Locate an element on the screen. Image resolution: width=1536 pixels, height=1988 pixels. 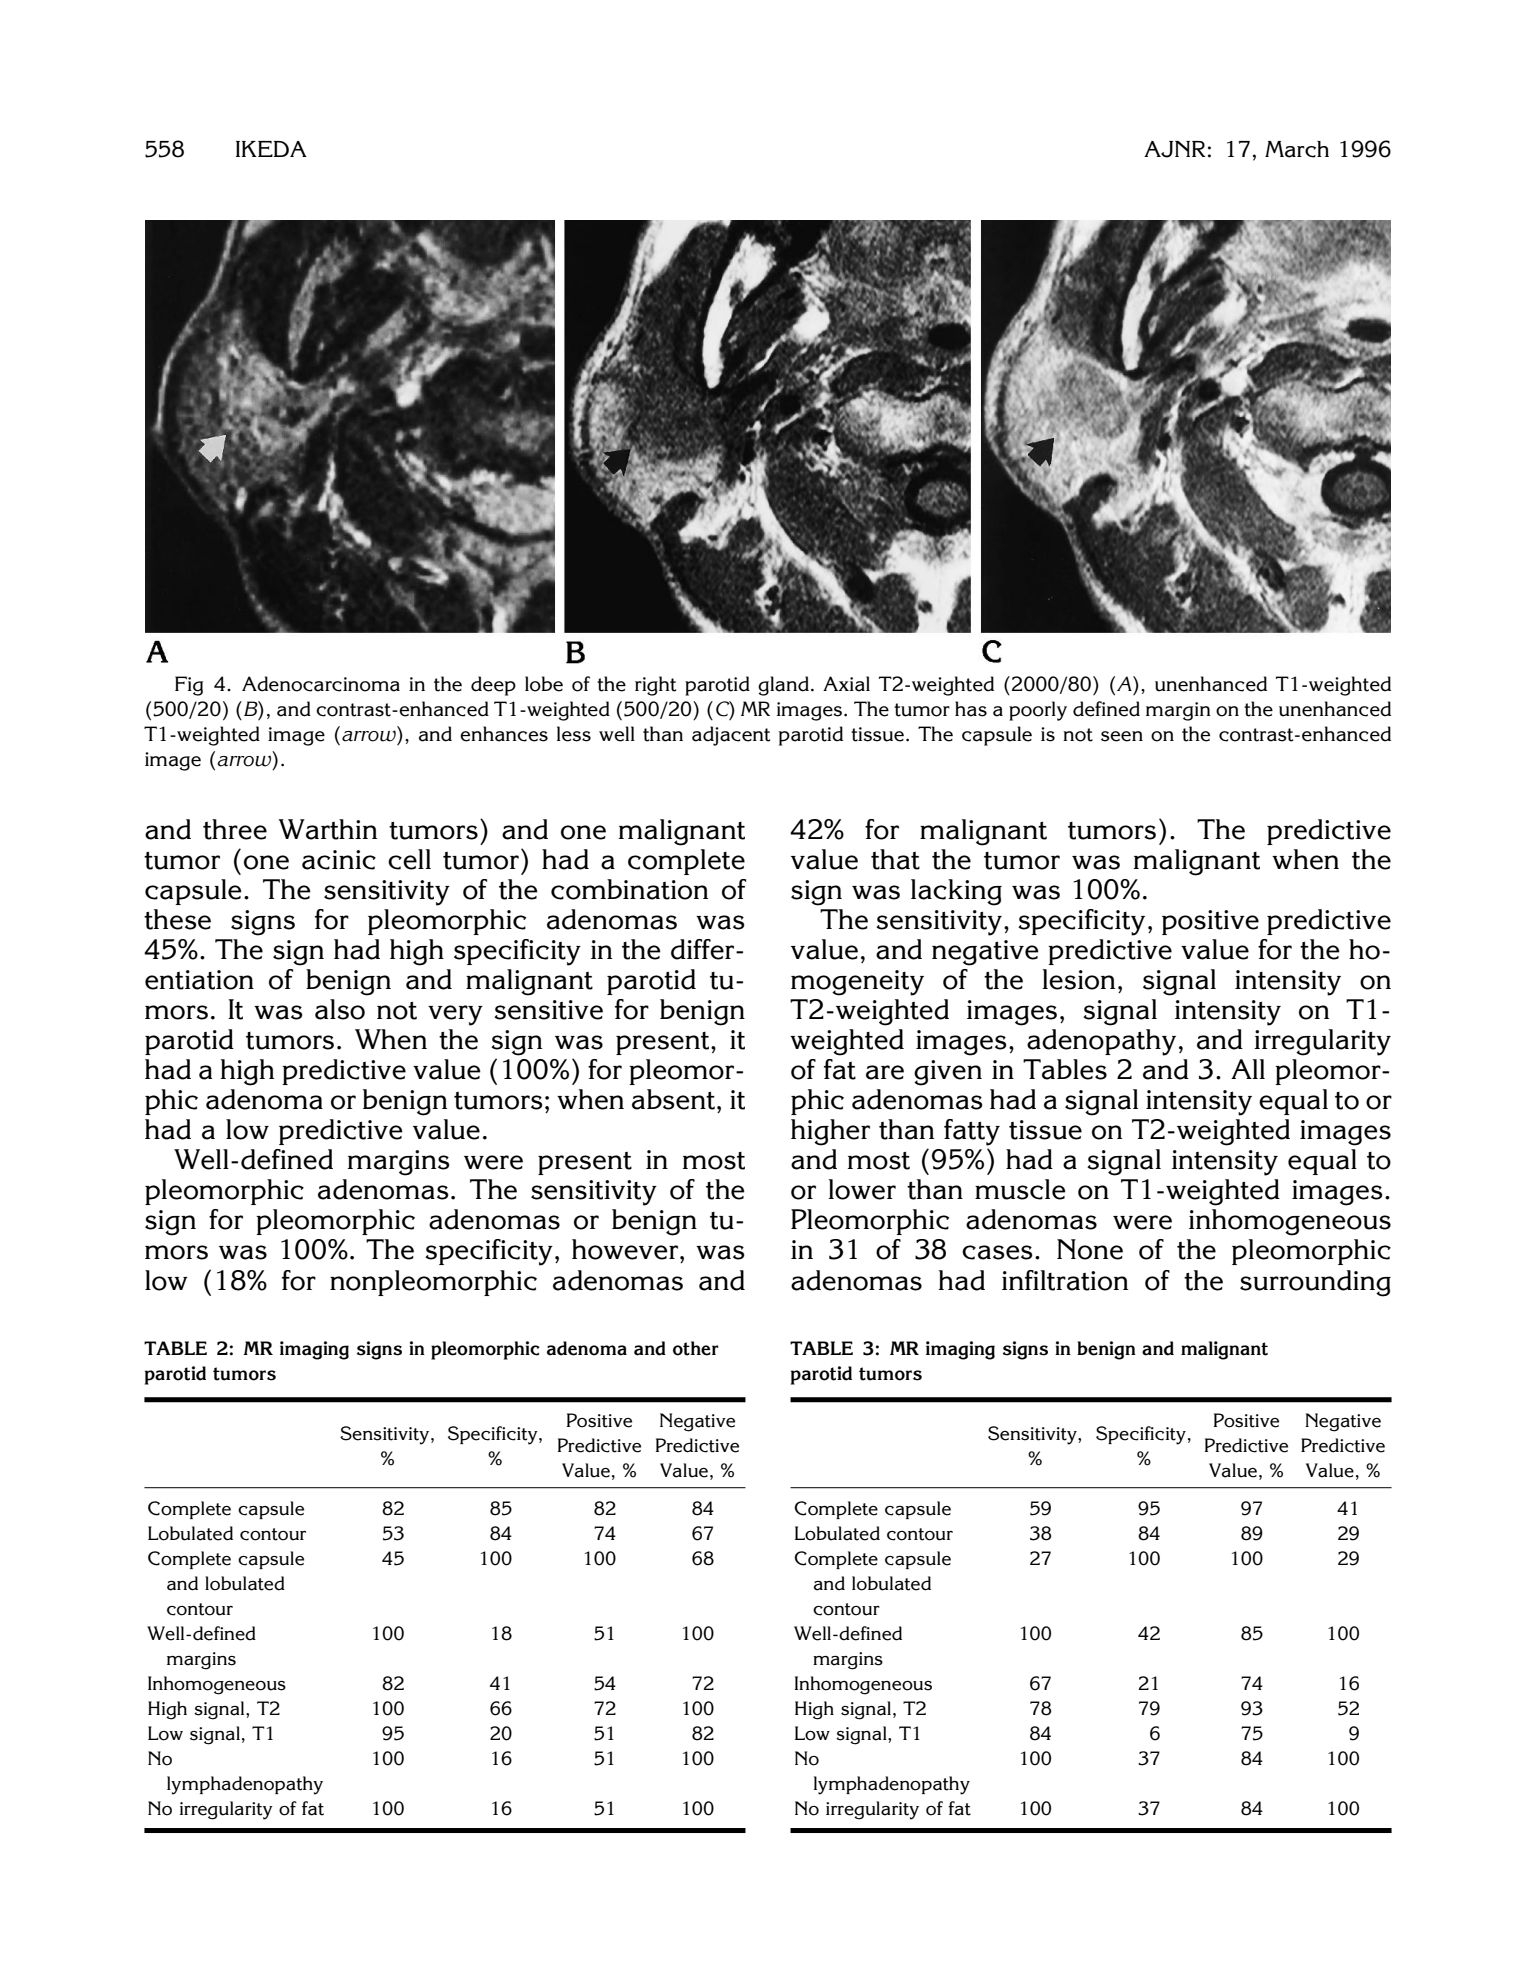
however is located at coordinates (625, 1249).
